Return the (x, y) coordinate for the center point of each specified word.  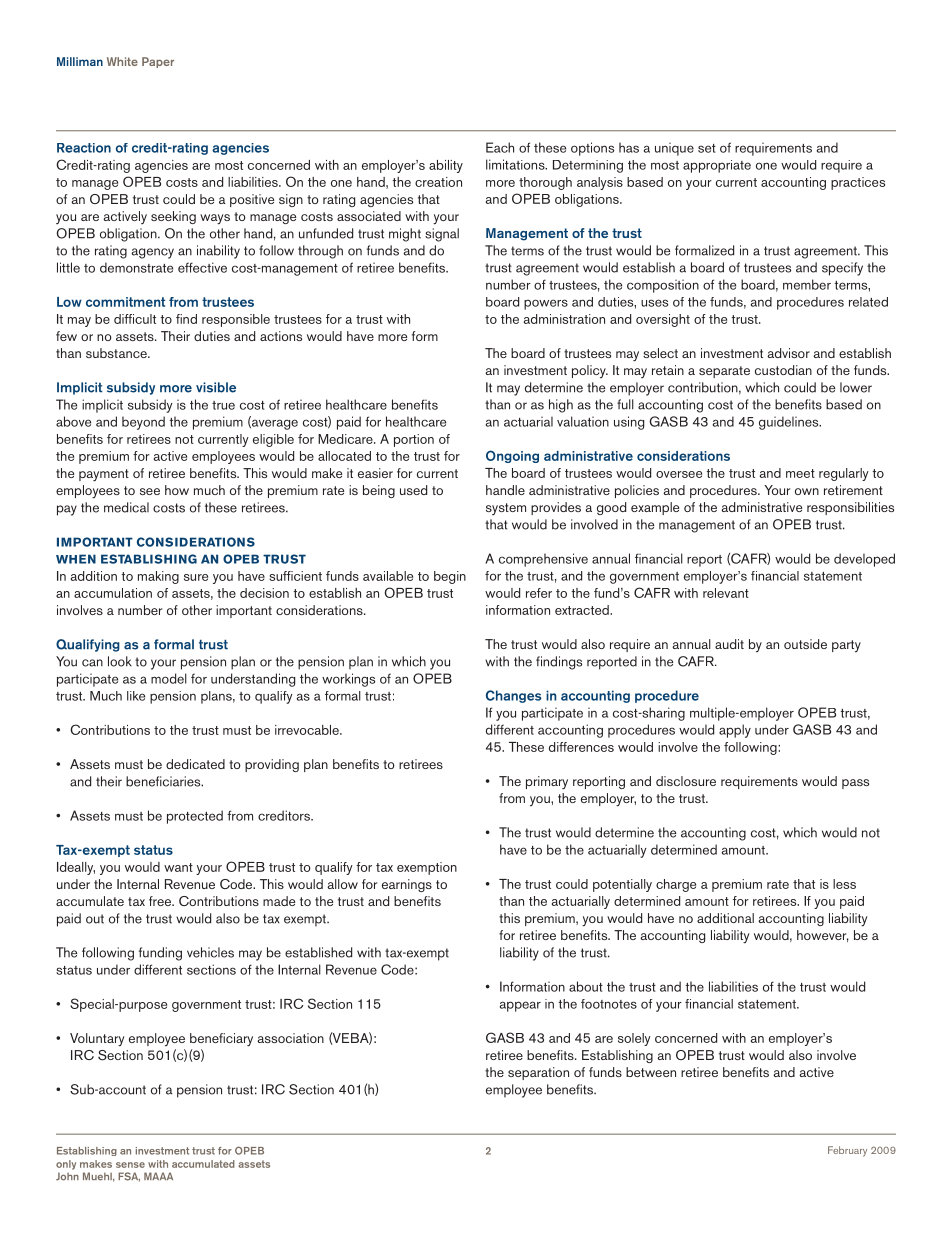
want (178, 867)
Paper (158, 62)
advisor (788, 353)
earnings (407, 885)
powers (546, 304)
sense (130, 1165)
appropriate (717, 166)
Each (500, 147)
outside (805, 644)
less (844, 884)
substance (117, 353)
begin (450, 577)
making (158, 577)
